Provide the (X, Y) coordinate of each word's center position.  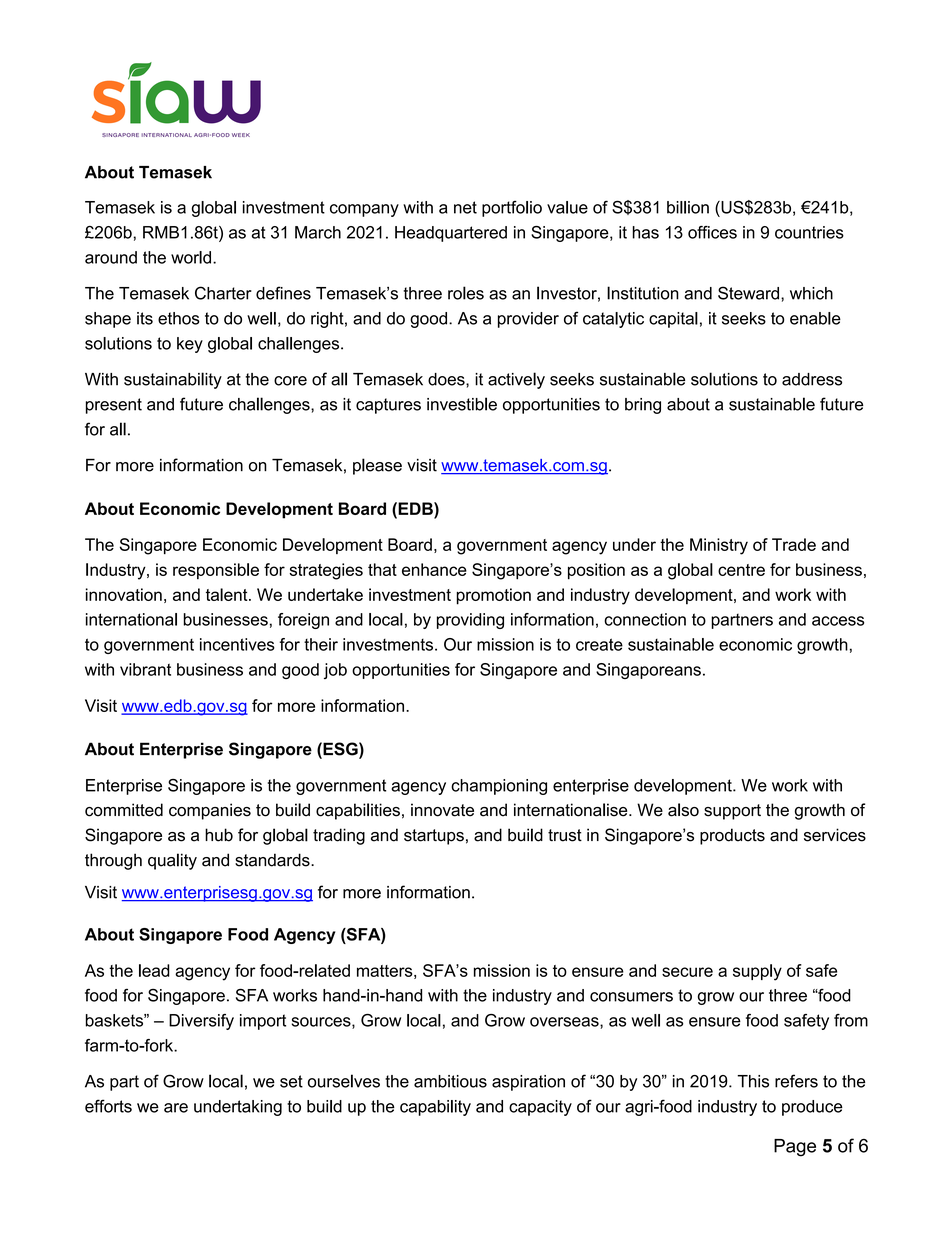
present (114, 406)
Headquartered (451, 234)
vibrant (145, 669)
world (191, 257)
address (812, 379)
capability (435, 1108)
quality (172, 861)
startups (434, 837)
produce (812, 1108)
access (838, 621)
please (377, 466)
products (732, 836)
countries (809, 232)
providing (470, 621)
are (176, 1108)
